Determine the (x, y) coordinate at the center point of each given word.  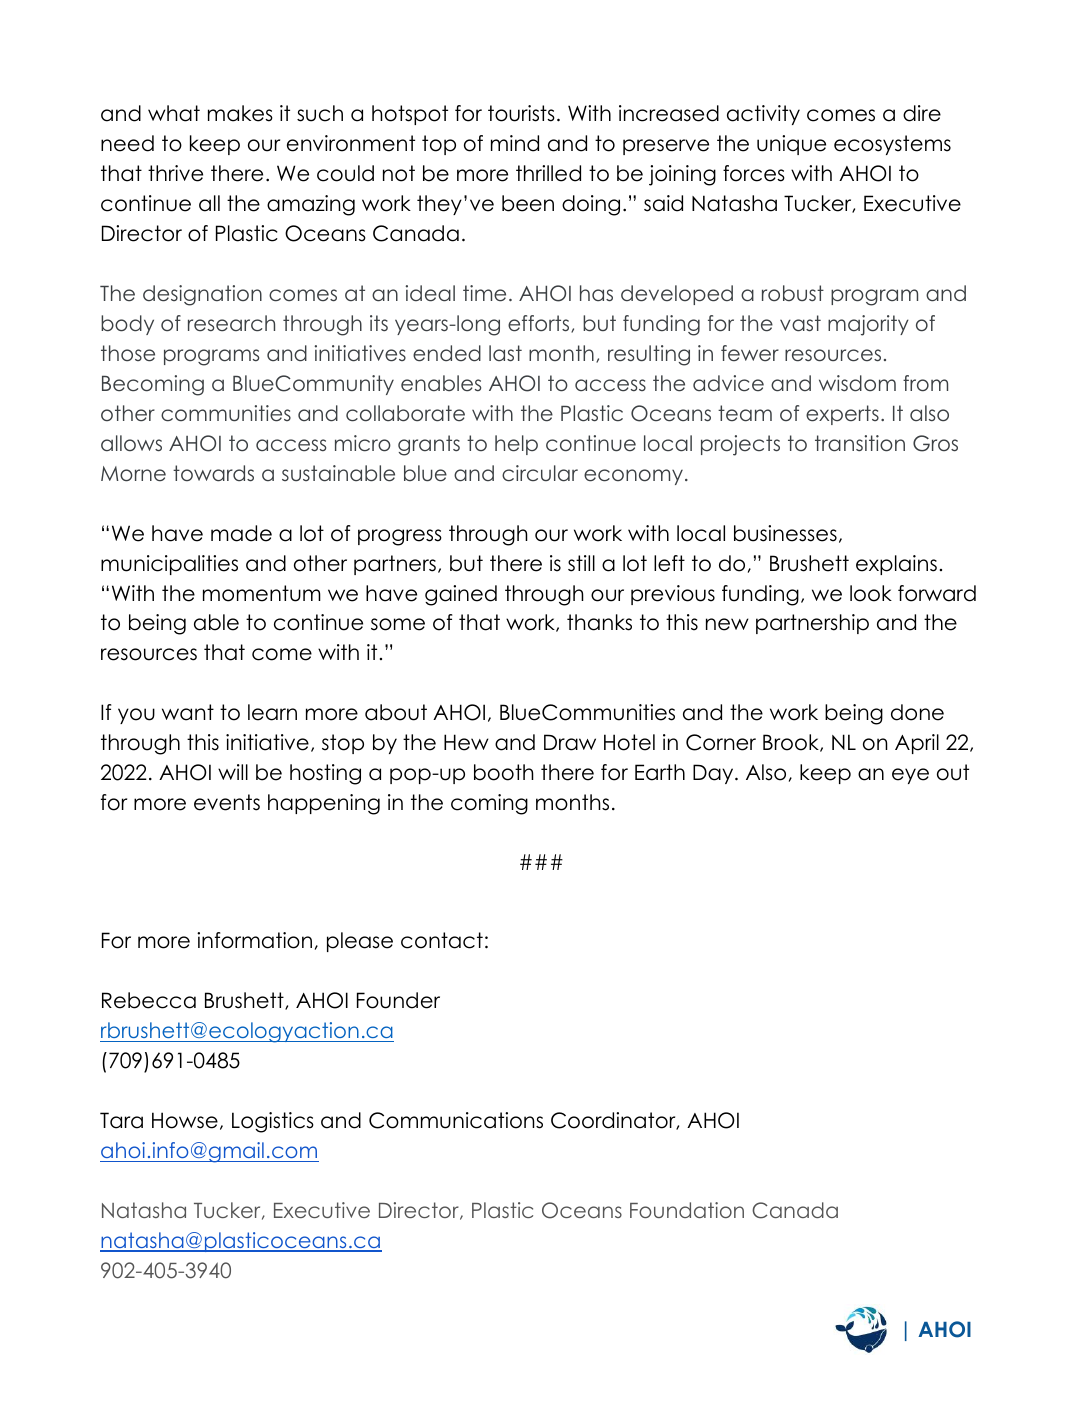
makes (240, 113)
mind (515, 143)
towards (213, 473)
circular (540, 473)
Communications (456, 1120)
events (227, 802)
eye (910, 776)
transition (860, 443)
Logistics (273, 1122)
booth (504, 772)
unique (791, 145)
